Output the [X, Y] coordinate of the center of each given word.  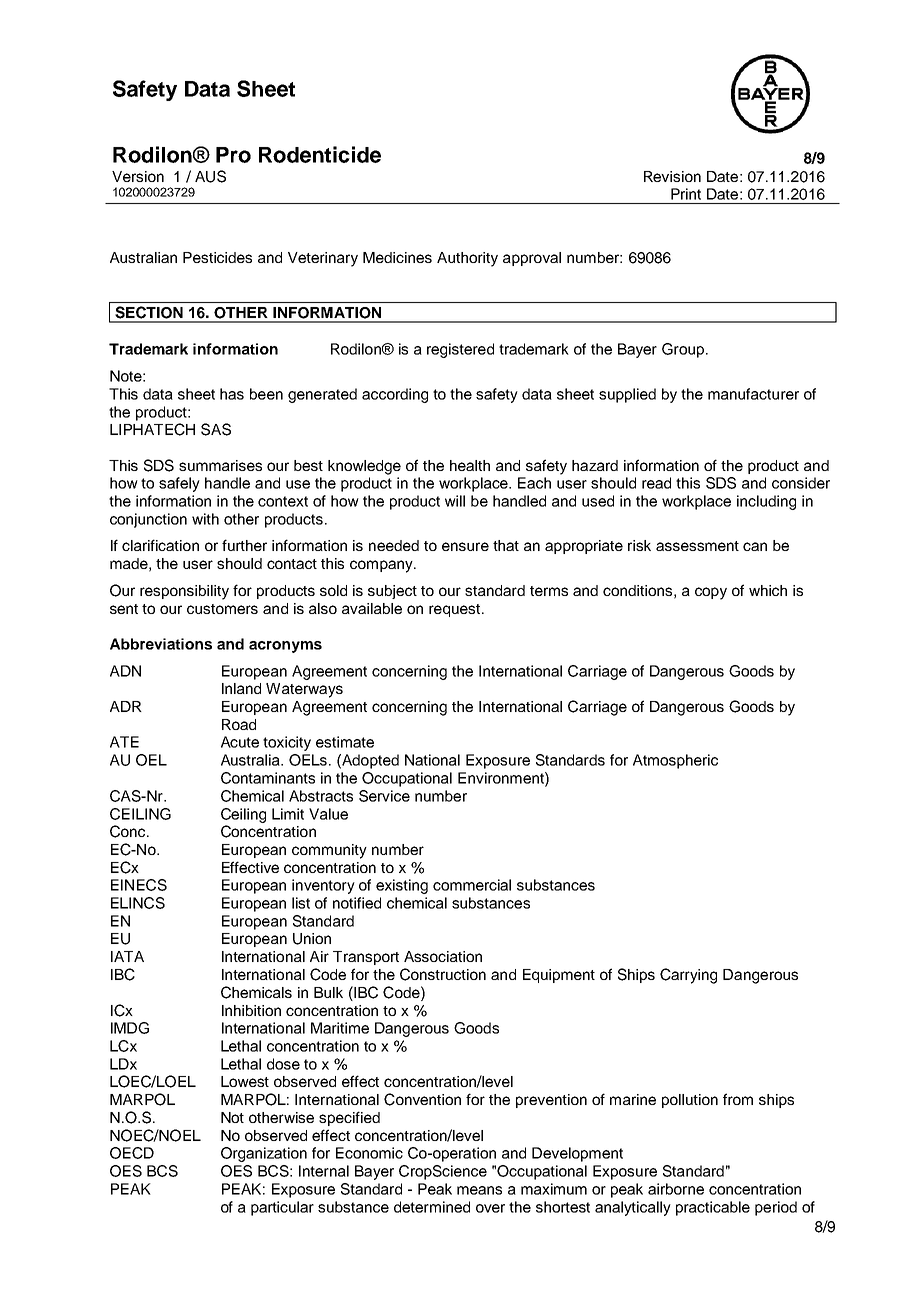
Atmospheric [675, 761]
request [454, 610]
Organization [264, 1154]
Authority [467, 259]
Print [686, 194]
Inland [241, 688]
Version [138, 176]
